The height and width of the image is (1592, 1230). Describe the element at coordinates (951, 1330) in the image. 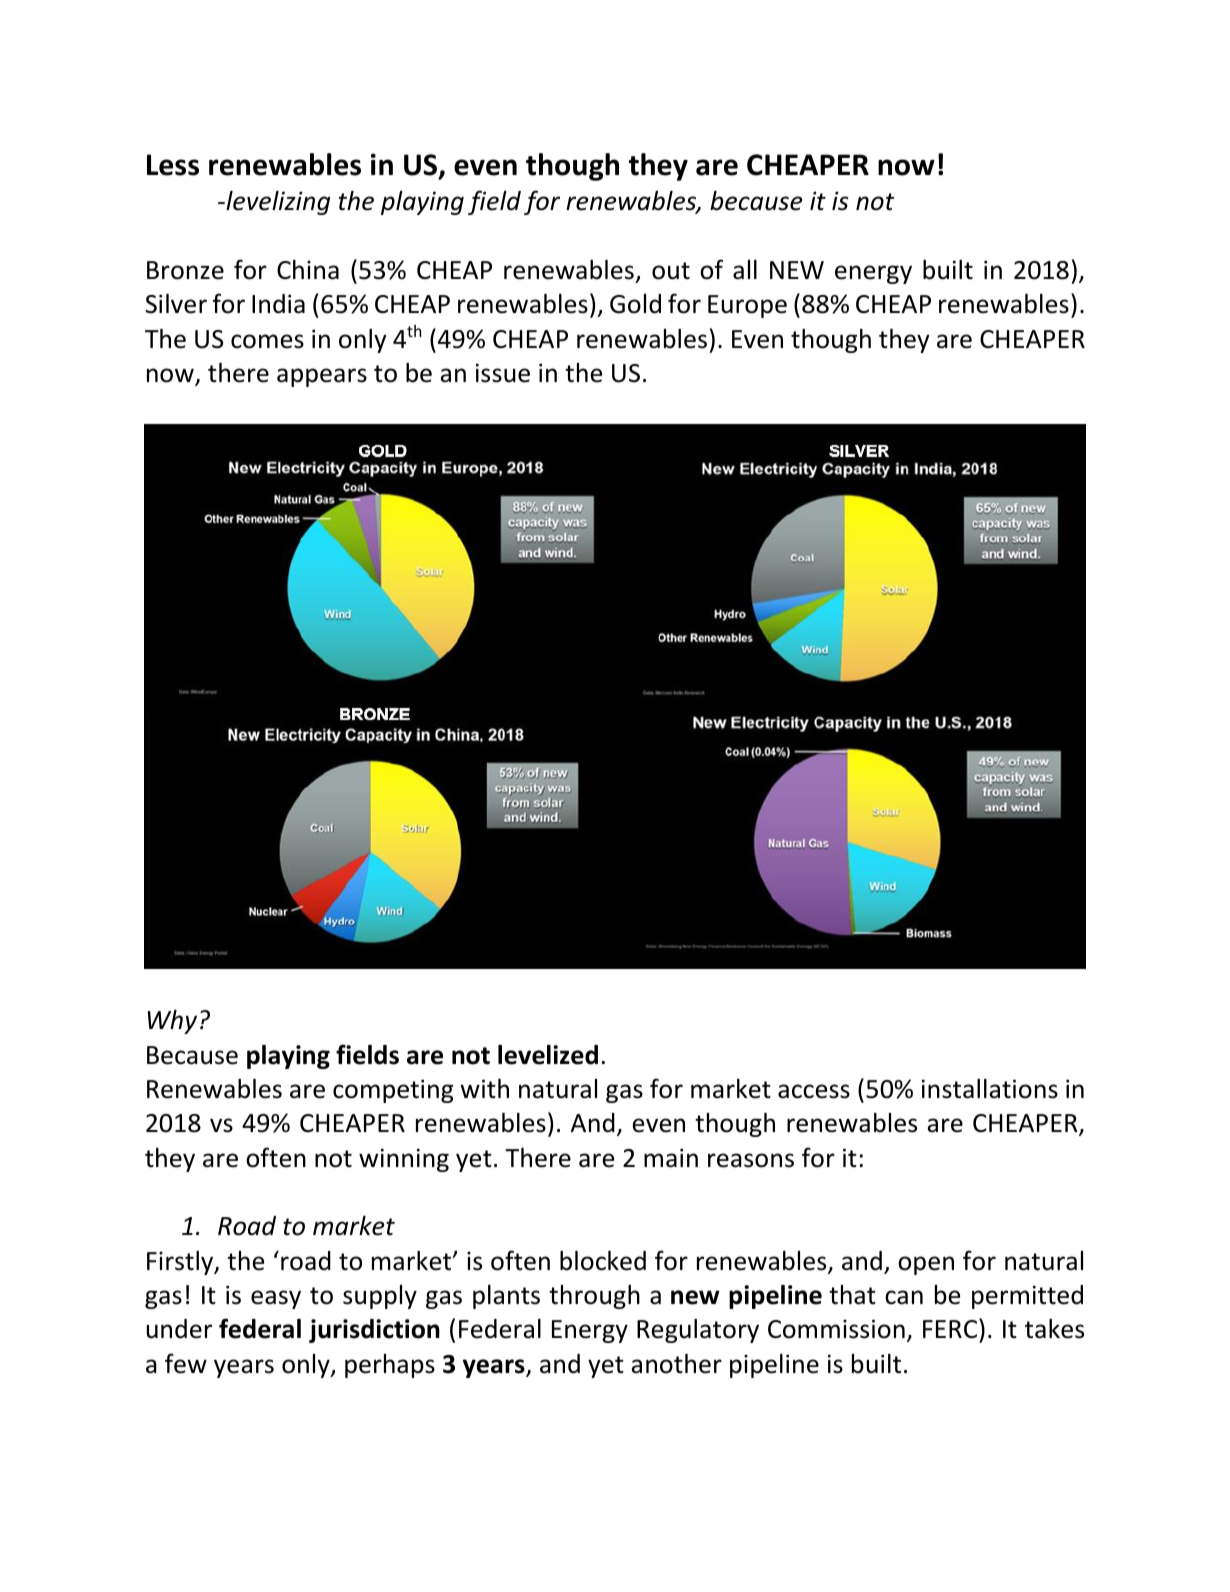

I see `FERC` at that location.
